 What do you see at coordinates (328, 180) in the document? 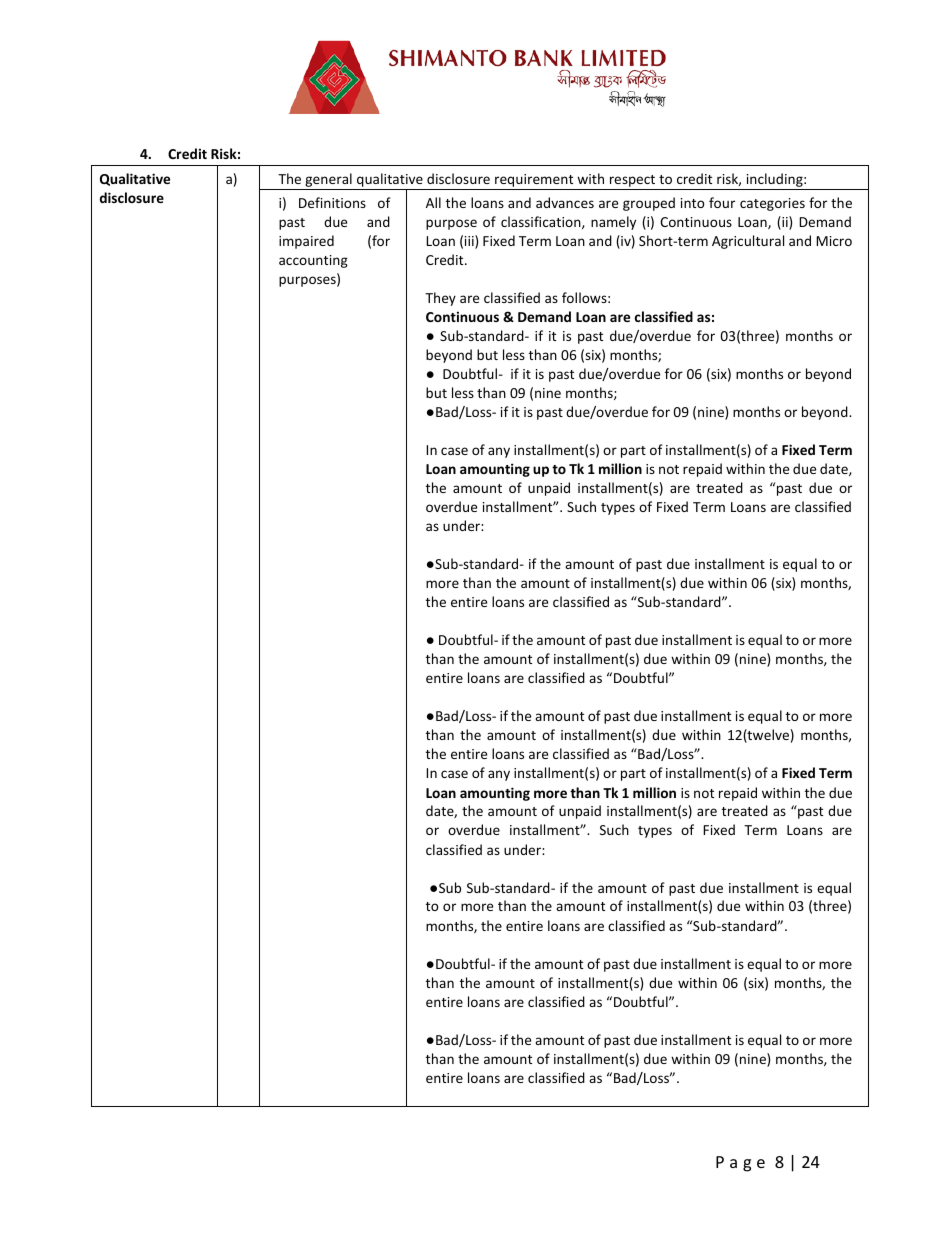
I see `general` at bounding box center [328, 180].
